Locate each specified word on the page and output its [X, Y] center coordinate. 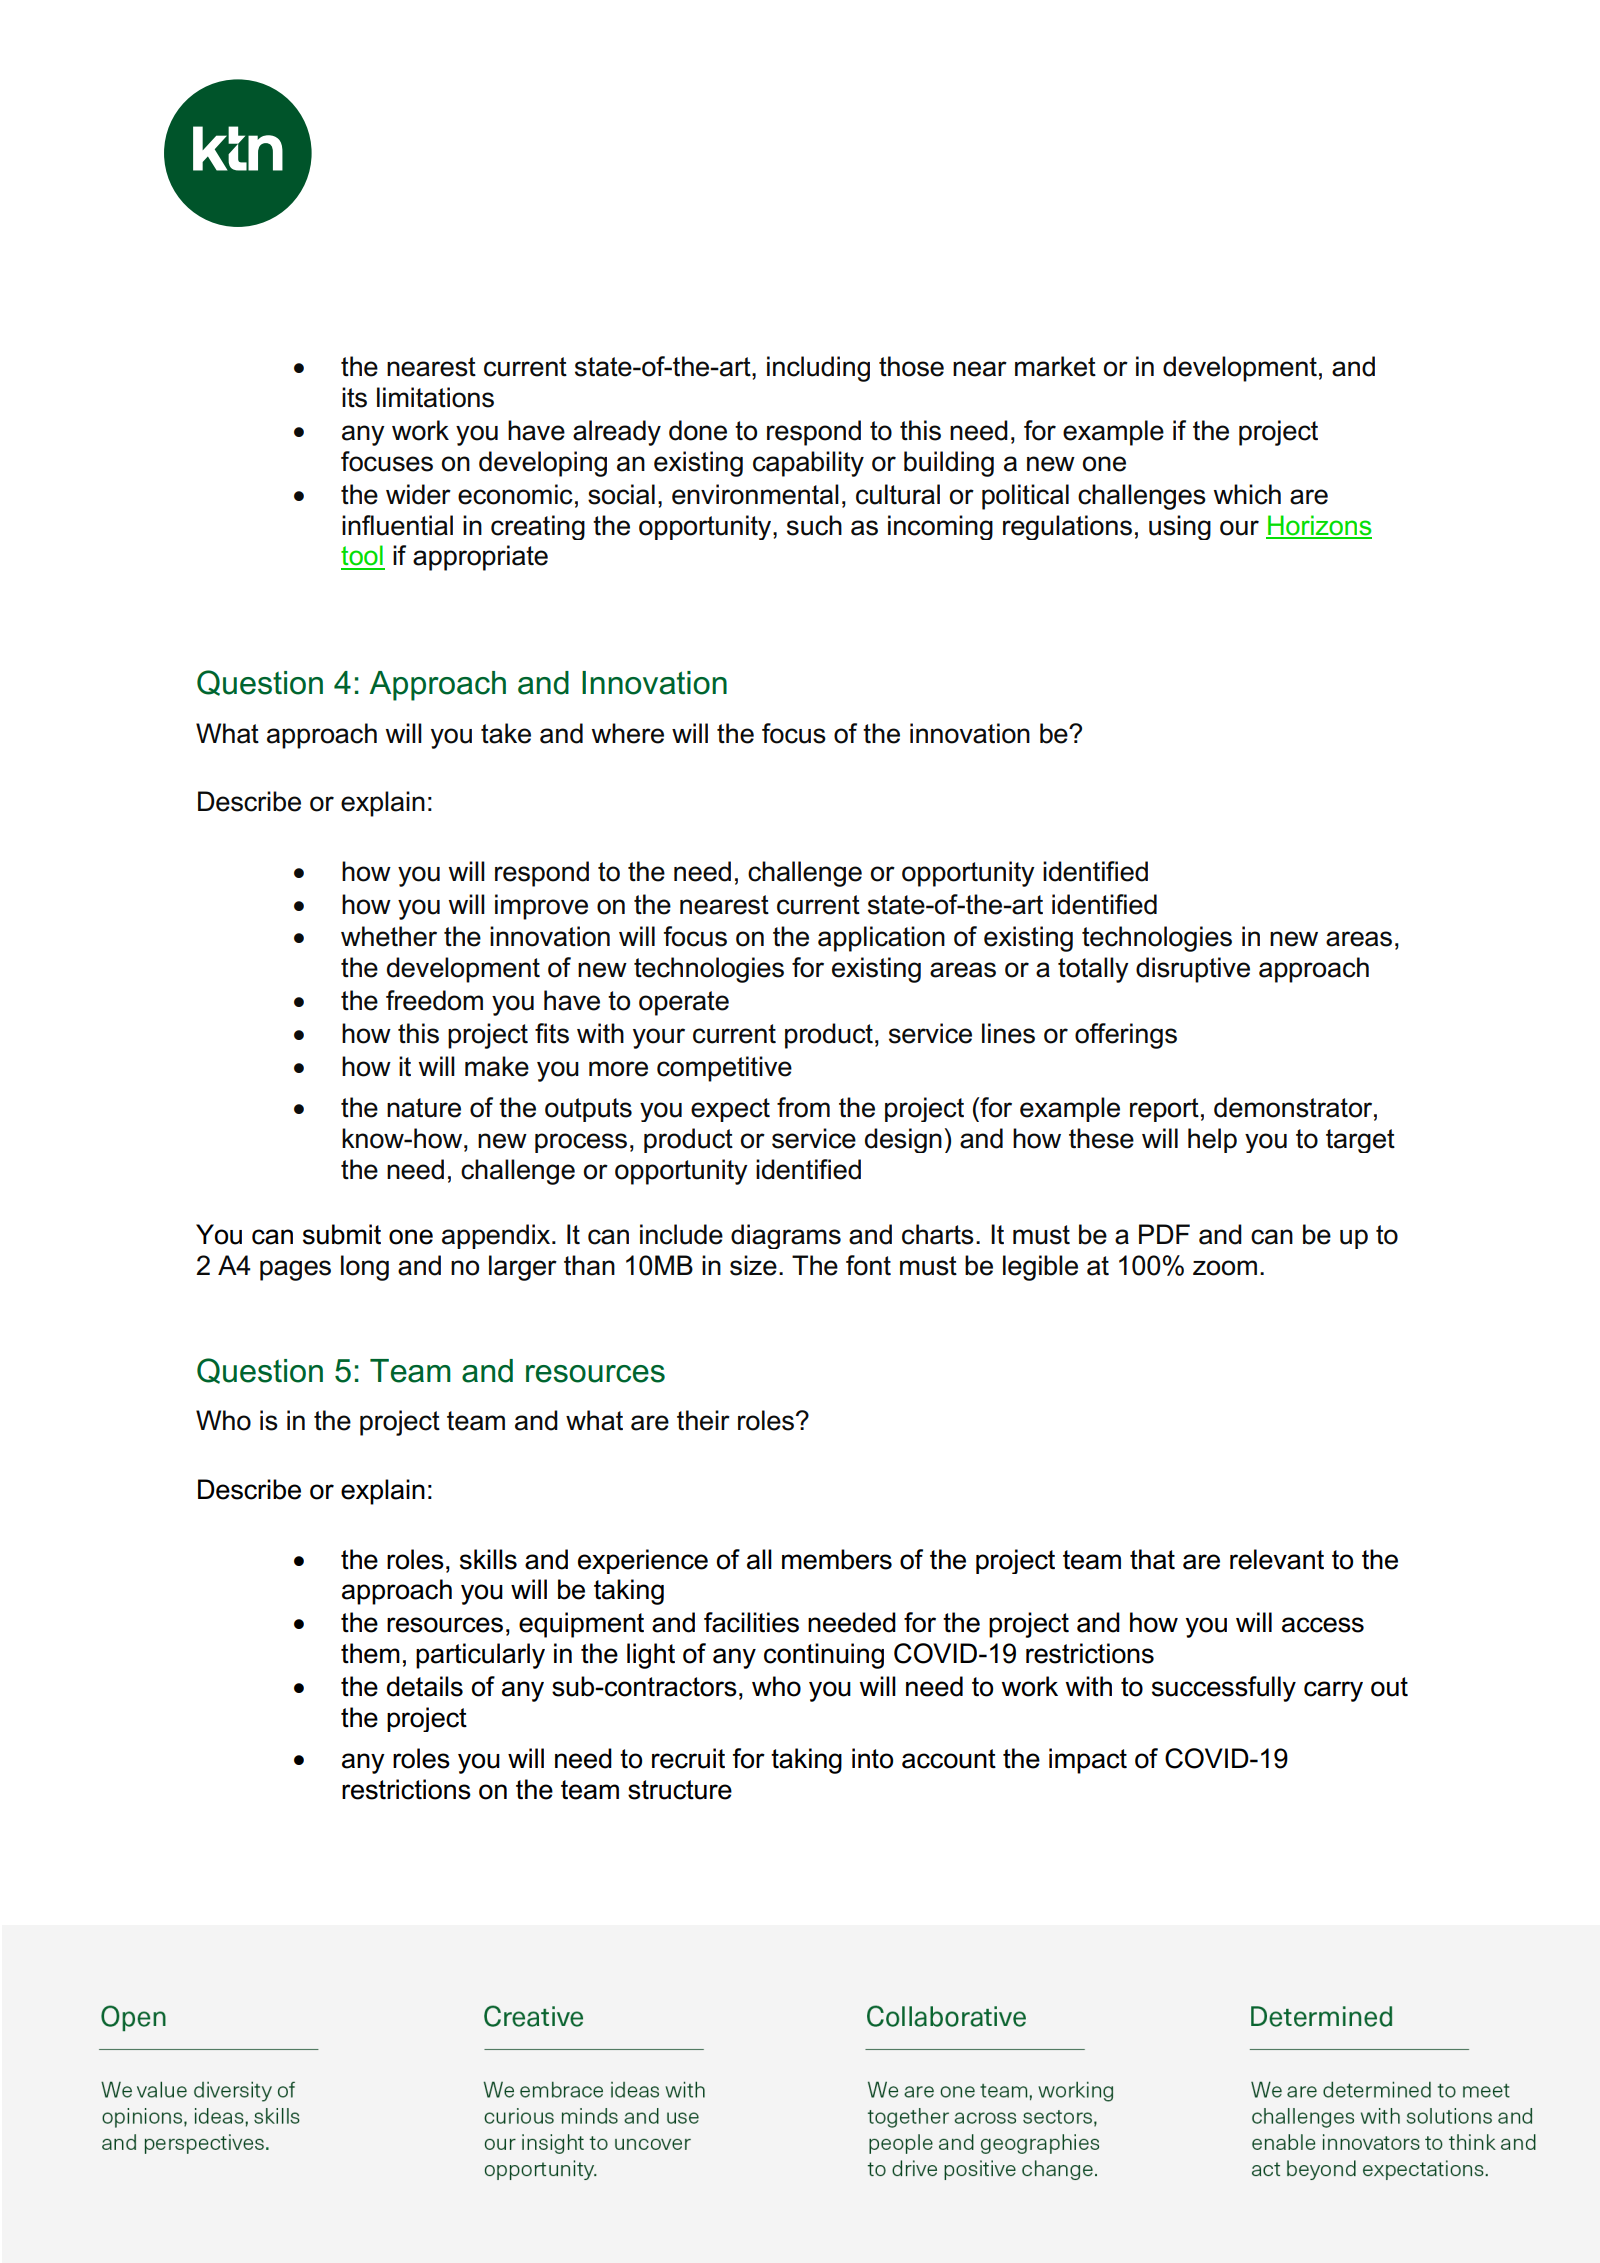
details [425, 1686]
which [1247, 494]
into [872, 1758]
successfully [1224, 1689]
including [818, 369]
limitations [435, 397]
